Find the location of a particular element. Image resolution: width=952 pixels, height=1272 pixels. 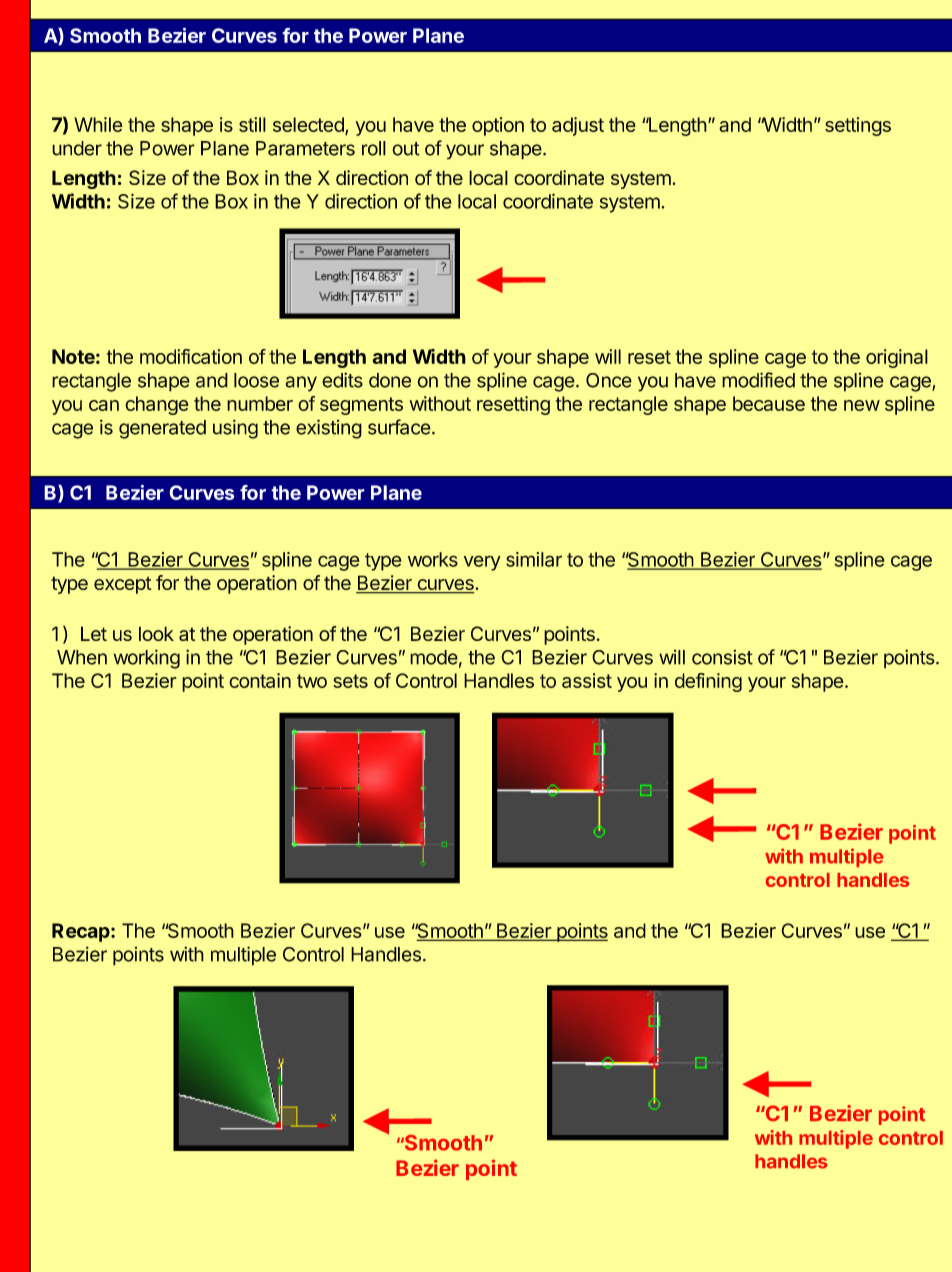

change is located at coordinates (157, 405).
